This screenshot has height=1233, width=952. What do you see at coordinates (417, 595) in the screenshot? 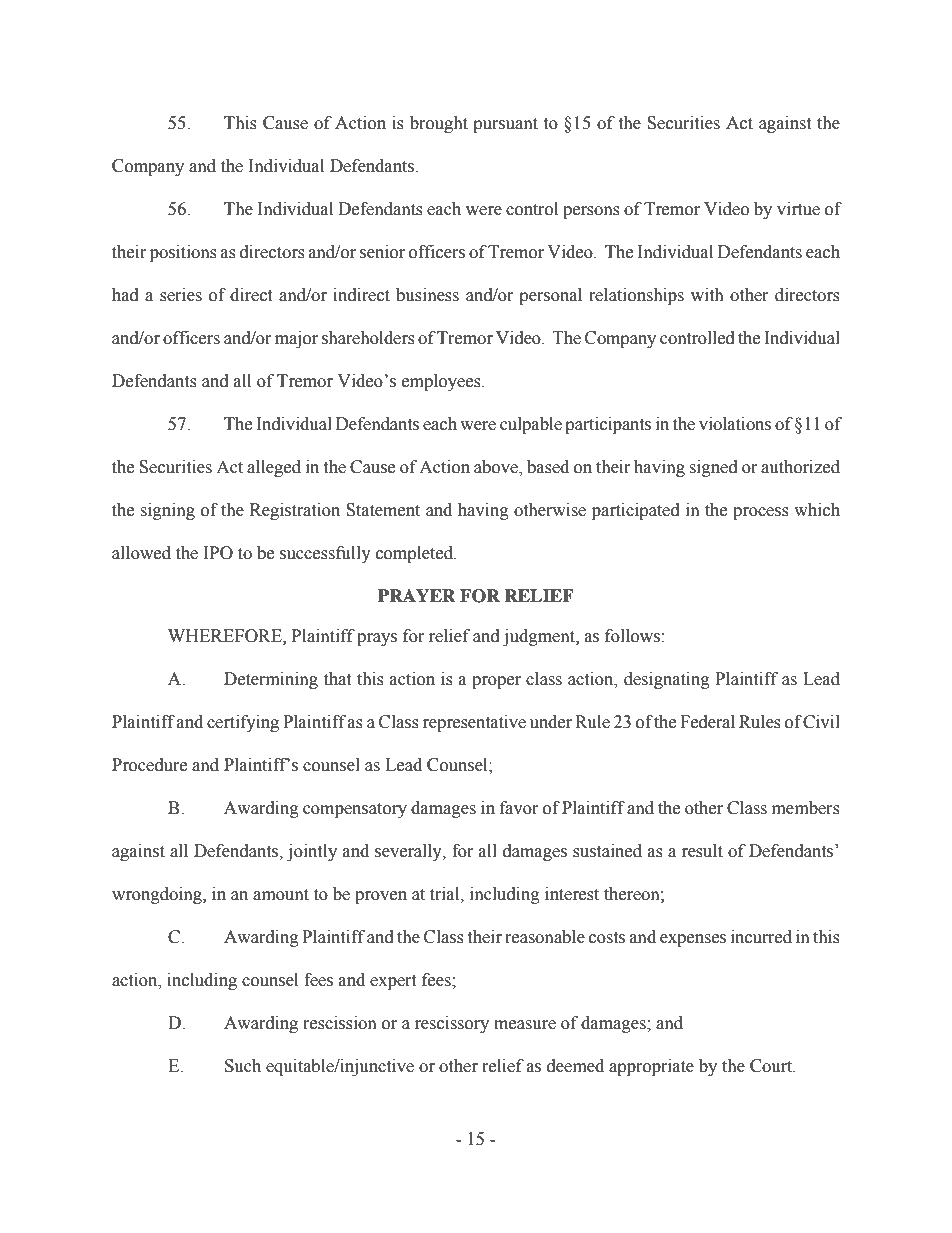
I see `PRAYER` at bounding box center [417, 595].
